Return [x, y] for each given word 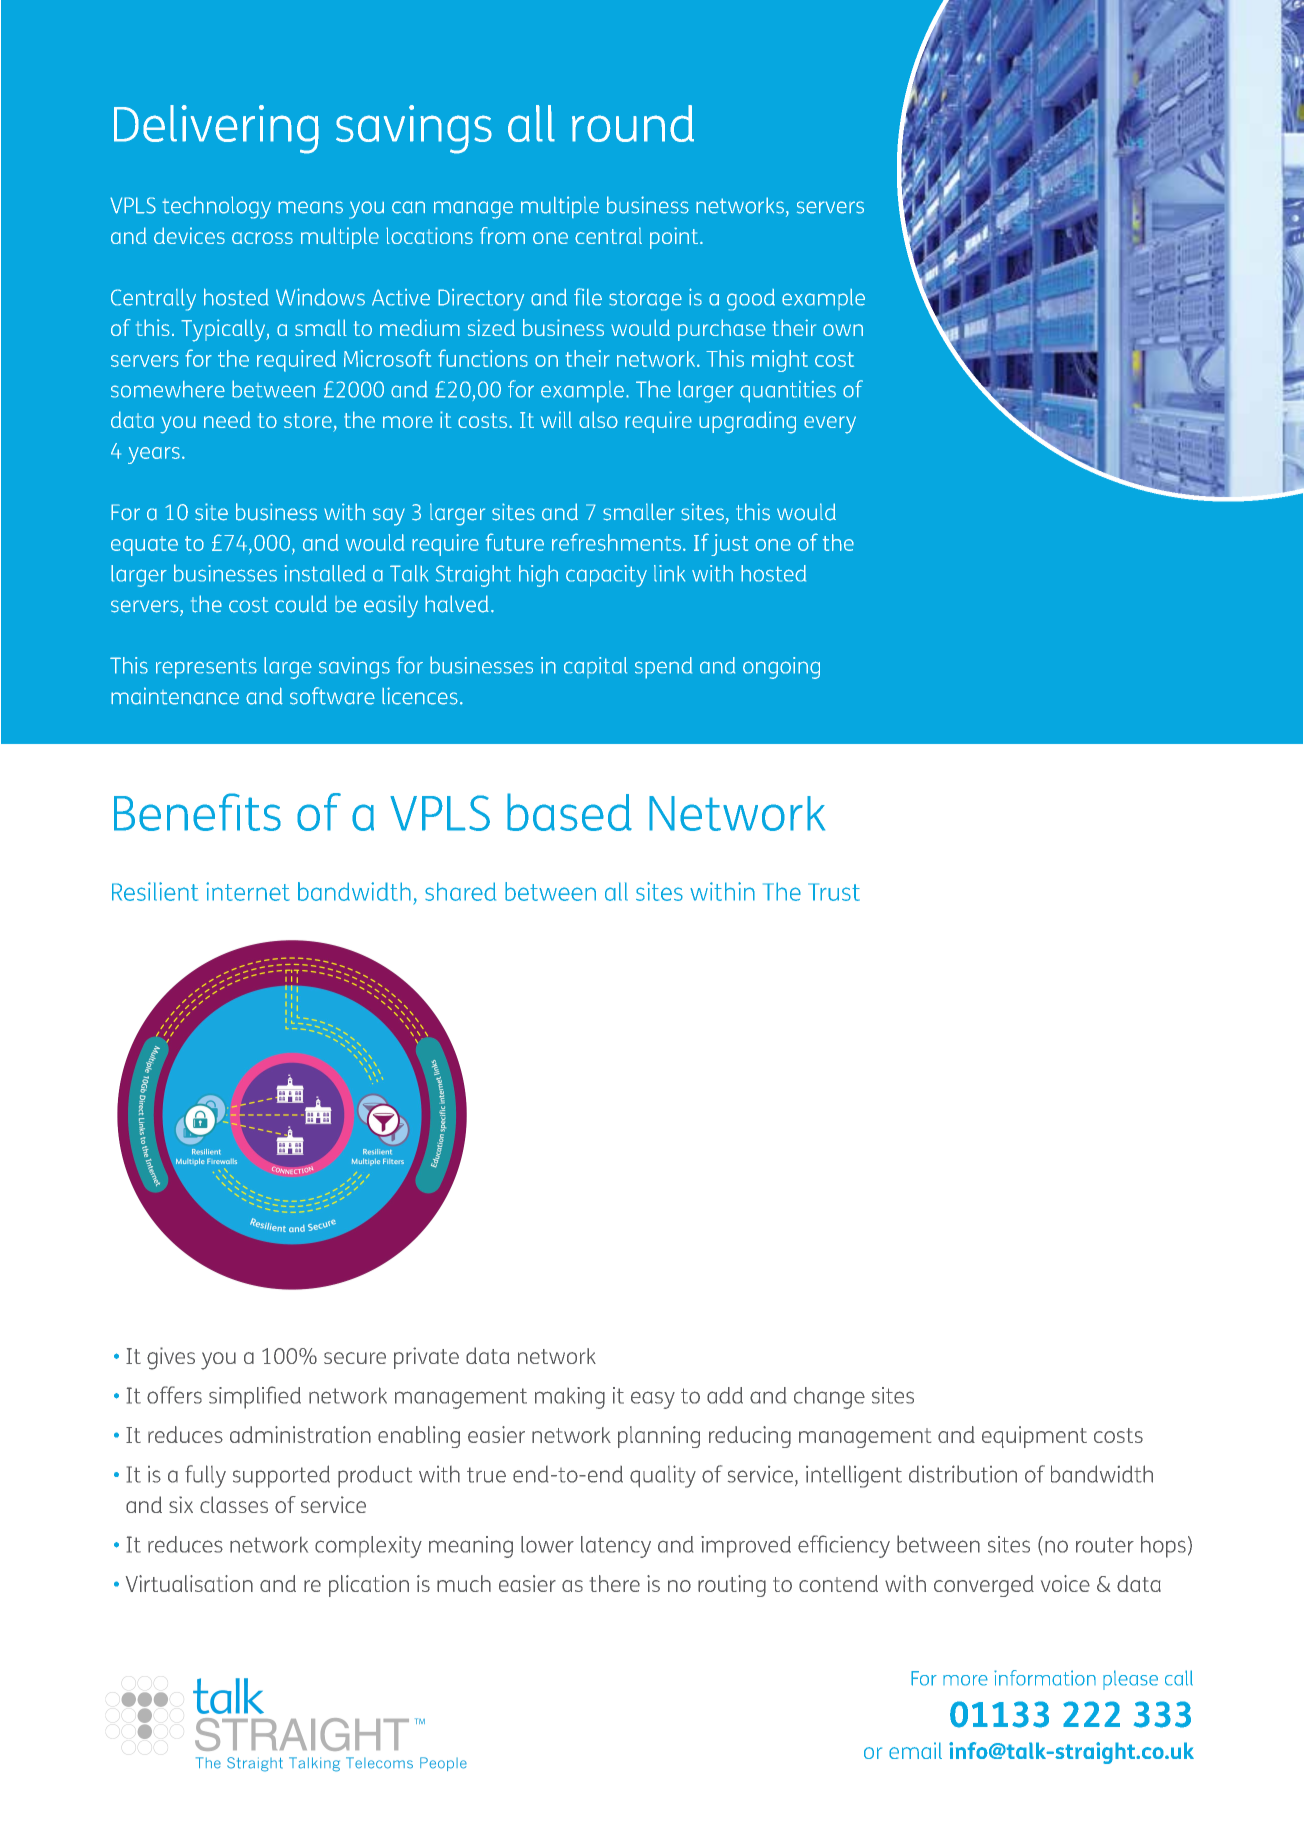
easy [653, 1400]
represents [206, 668]
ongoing [781, 668]
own [843, 330]
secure [355, 1358]
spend [663, 668]
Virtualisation [189, 1583]
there [615, 1583]
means [310, 207]
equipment [1034, 1437]
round [633, 123]
